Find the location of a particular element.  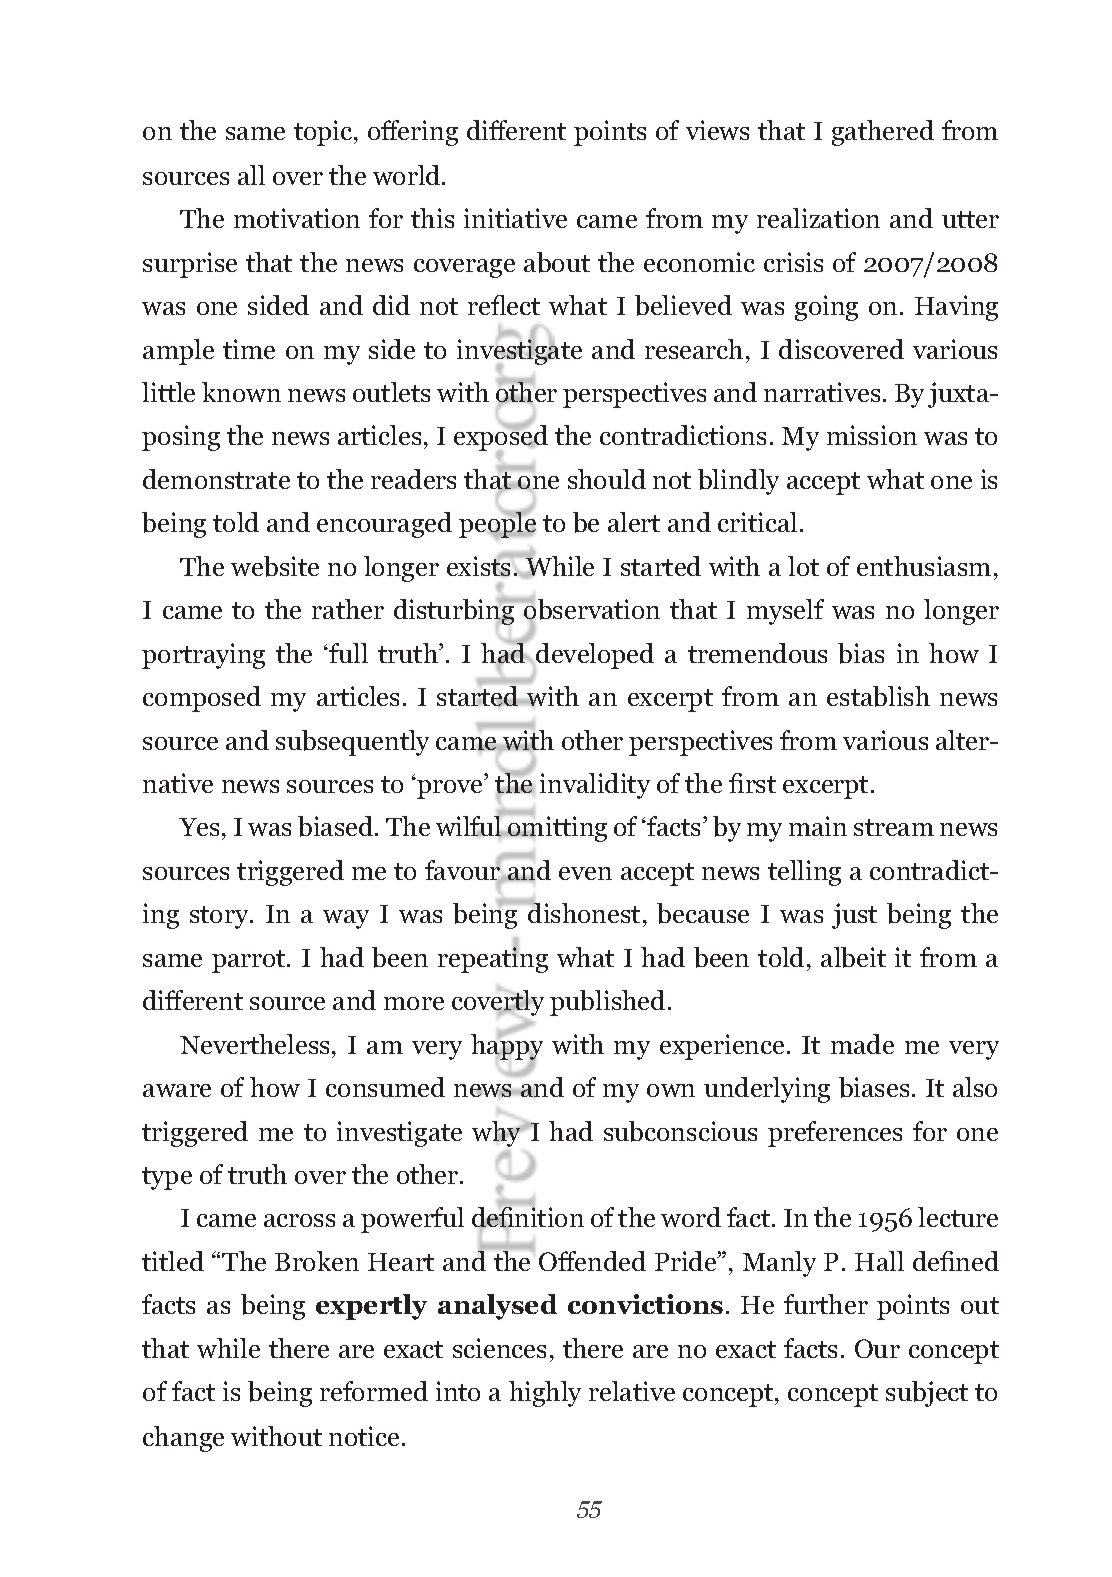

realization is located at coordinates (818, 218).
